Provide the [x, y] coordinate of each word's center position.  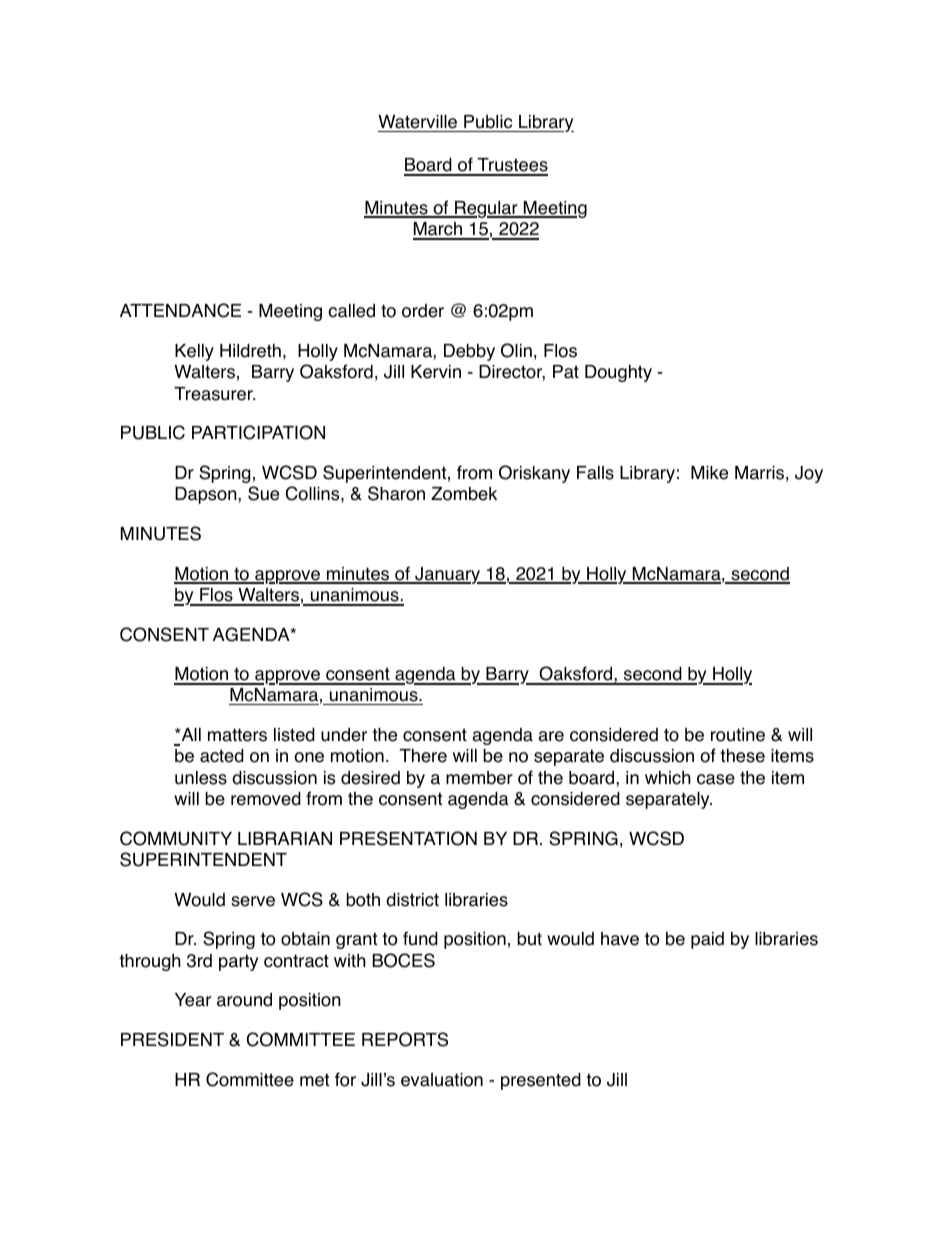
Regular [486, 209]
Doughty [618, 373]
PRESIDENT [172, 1039]
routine [738, 735]
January [447, 575]
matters [237, 735]
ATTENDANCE [180, 310]
